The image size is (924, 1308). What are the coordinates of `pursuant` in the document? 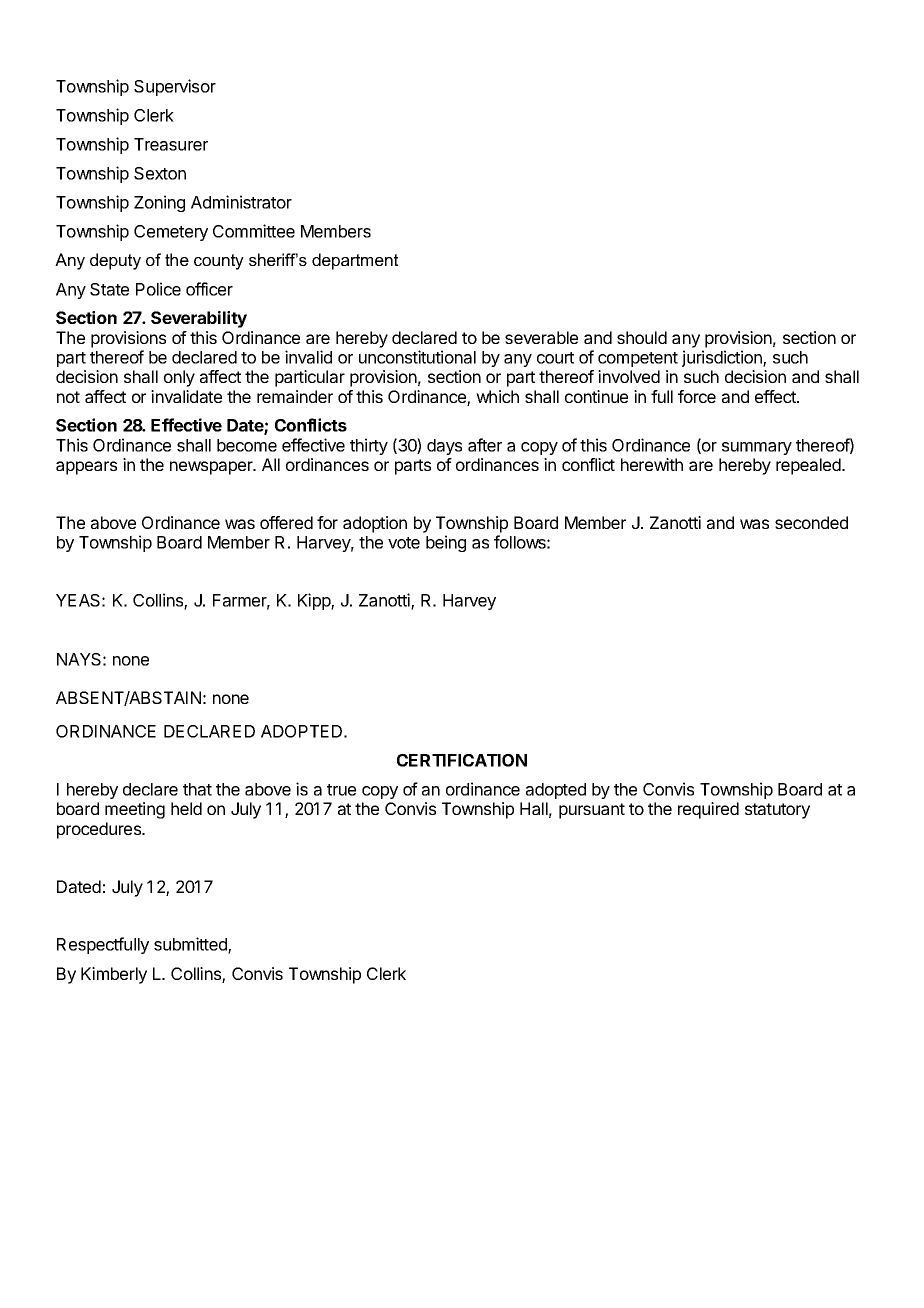 It's located at (592, 811).
